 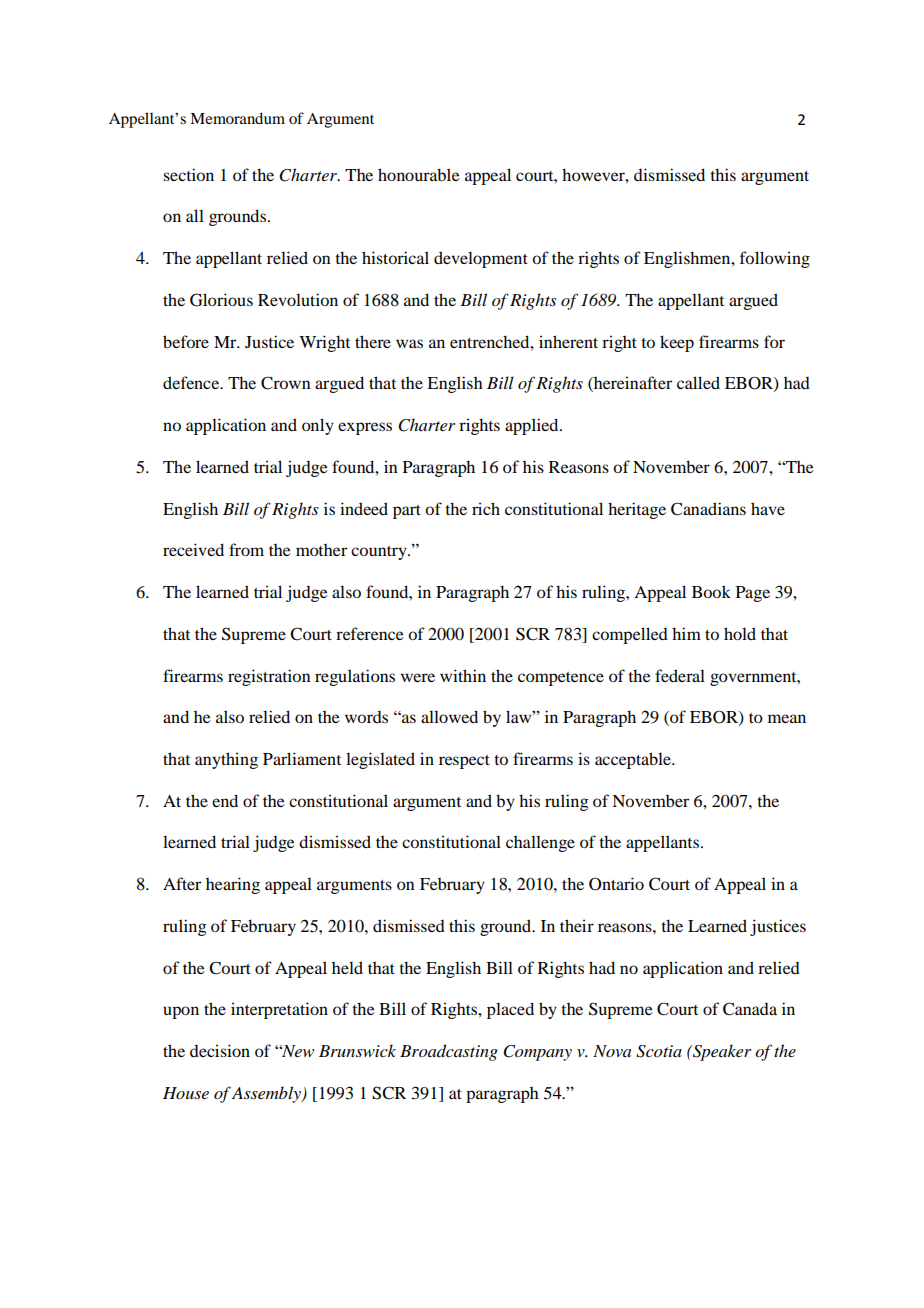 I want to click on Crown, so click(x=286, y=383).
